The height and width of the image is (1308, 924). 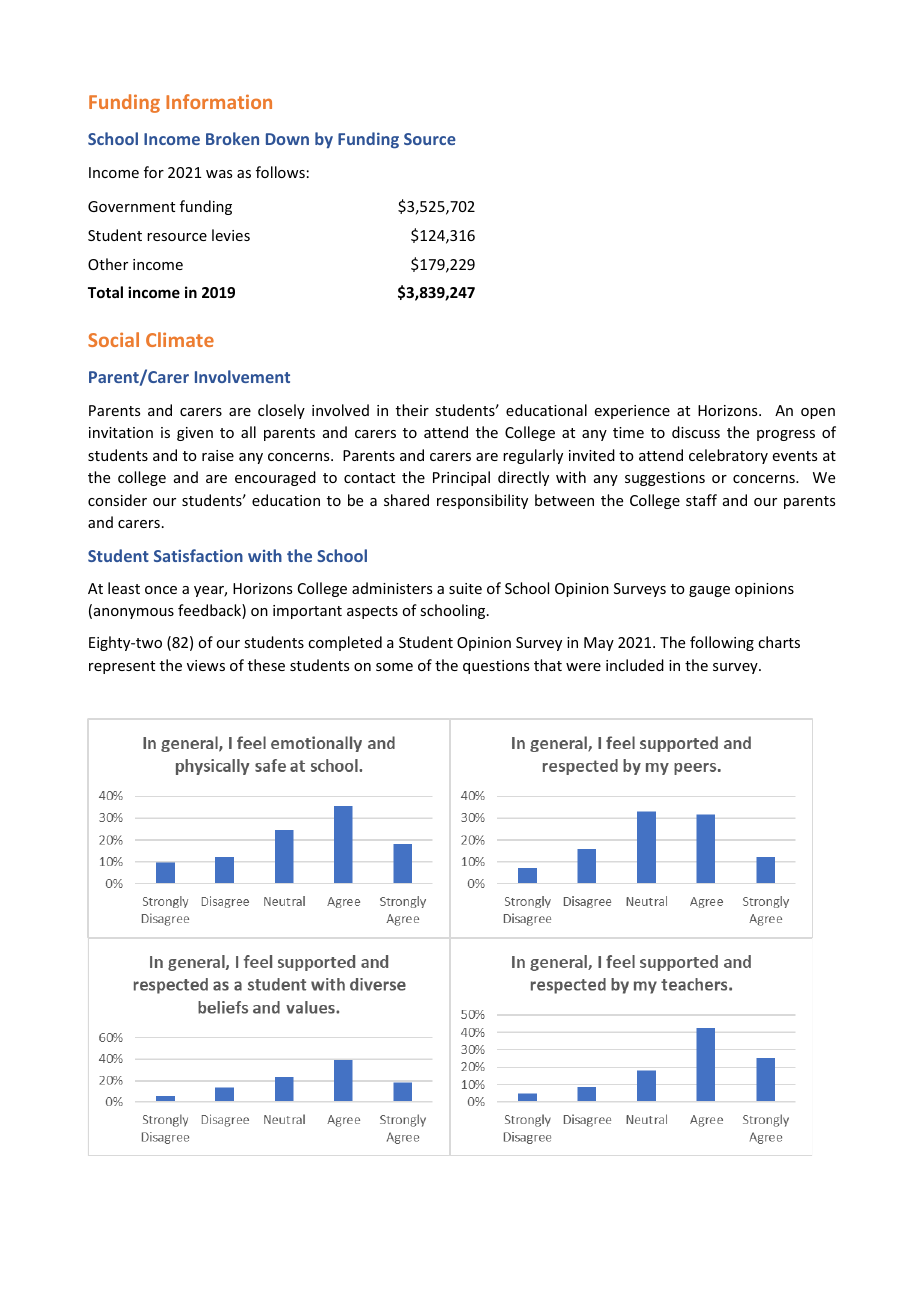 I want to click on Total, so click(x=105, y=292).
